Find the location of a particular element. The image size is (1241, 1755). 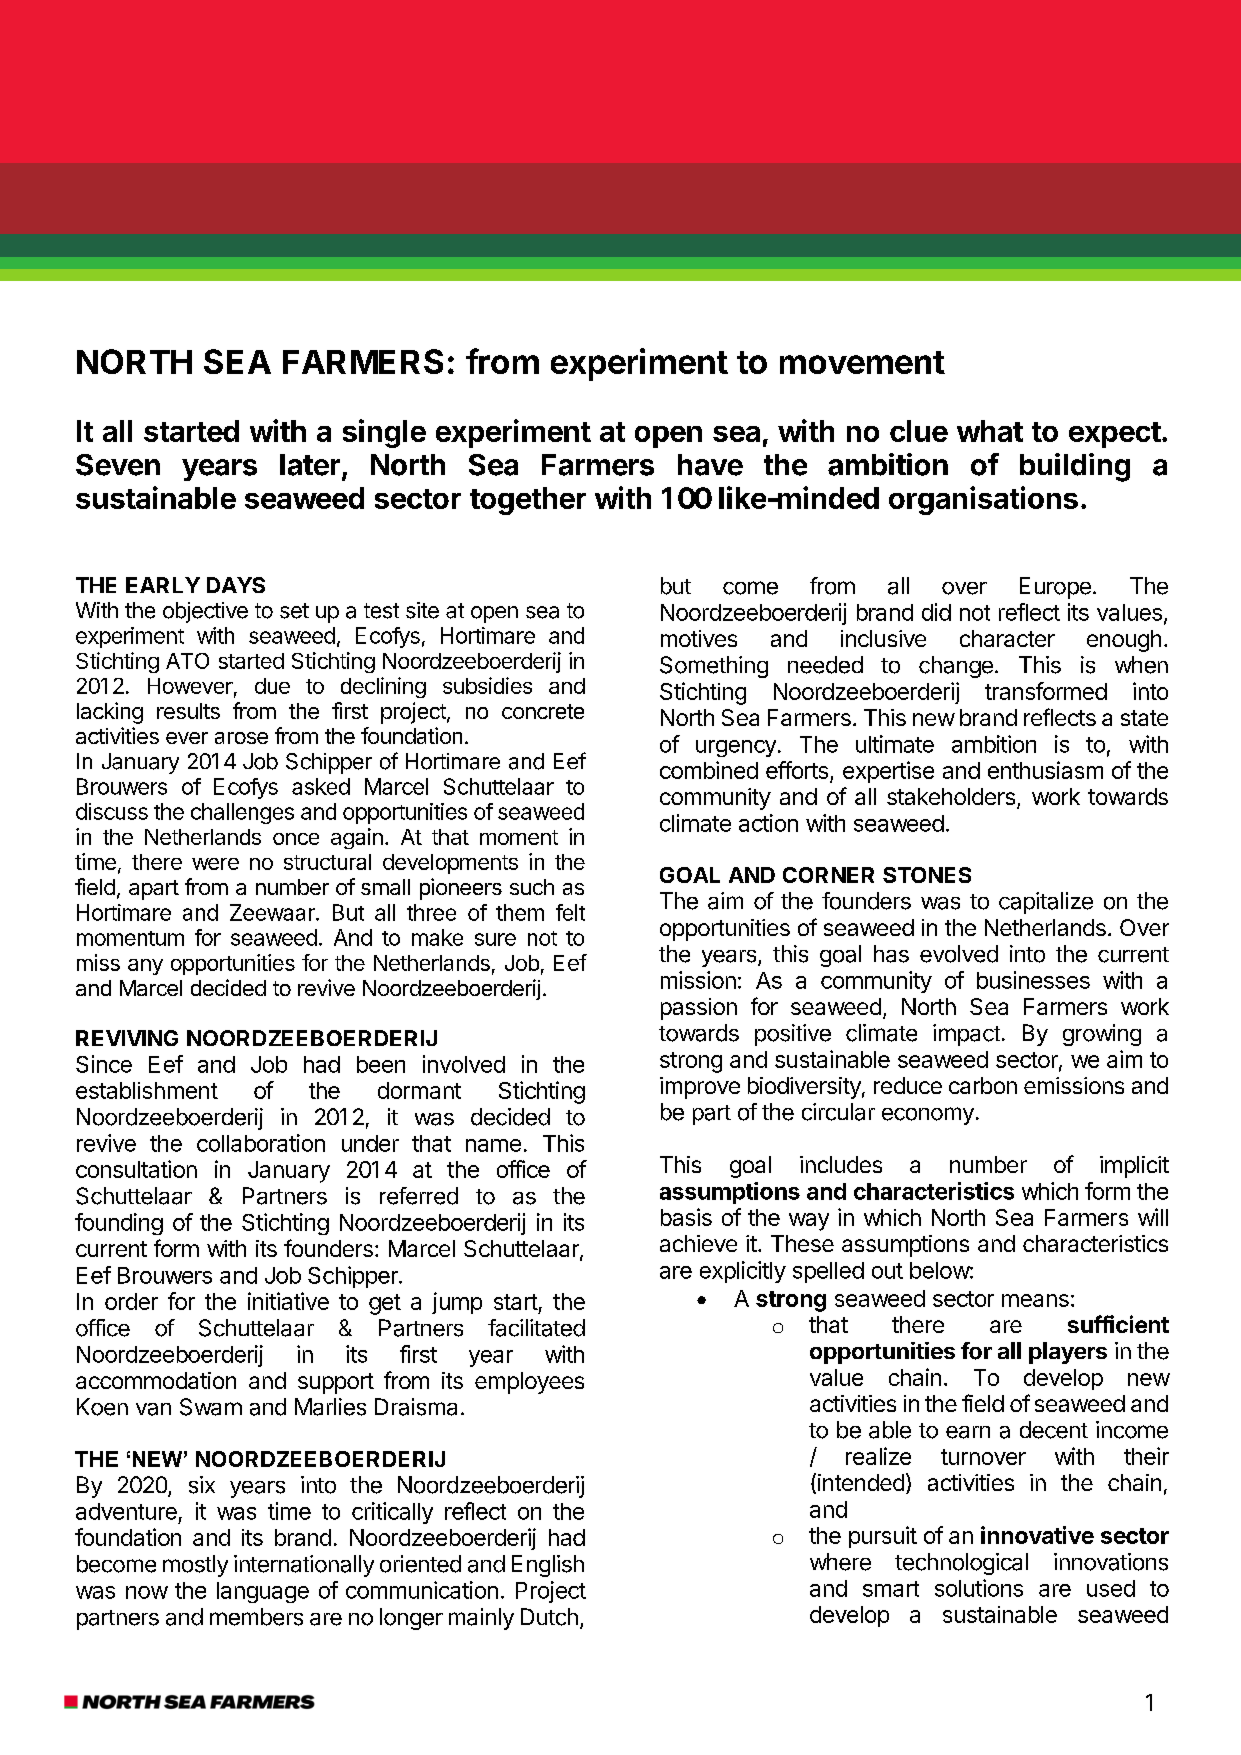

later is located at coordinates (310, 465).
